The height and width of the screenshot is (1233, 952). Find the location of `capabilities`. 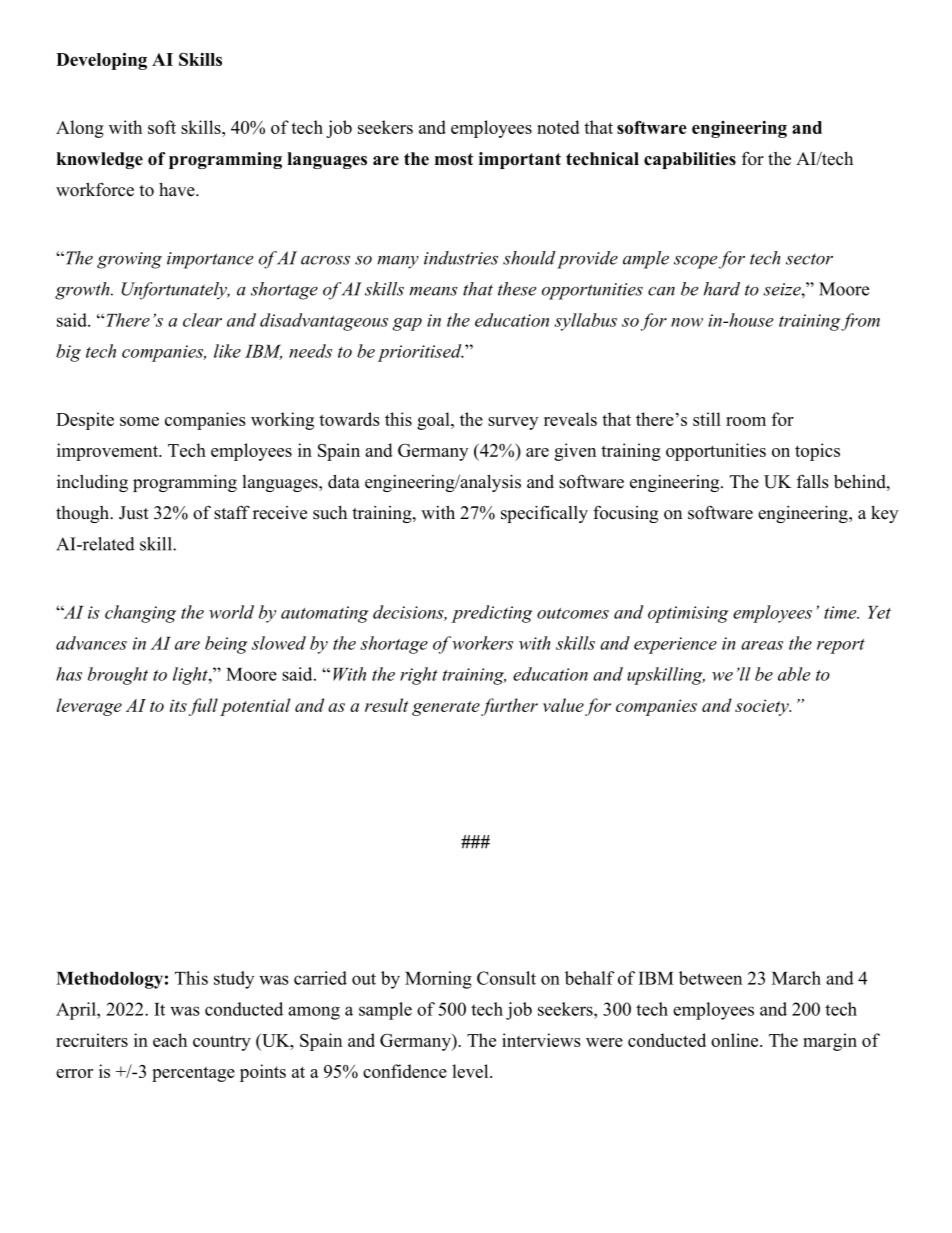

capabilities is located at coordinates (690, 160).
